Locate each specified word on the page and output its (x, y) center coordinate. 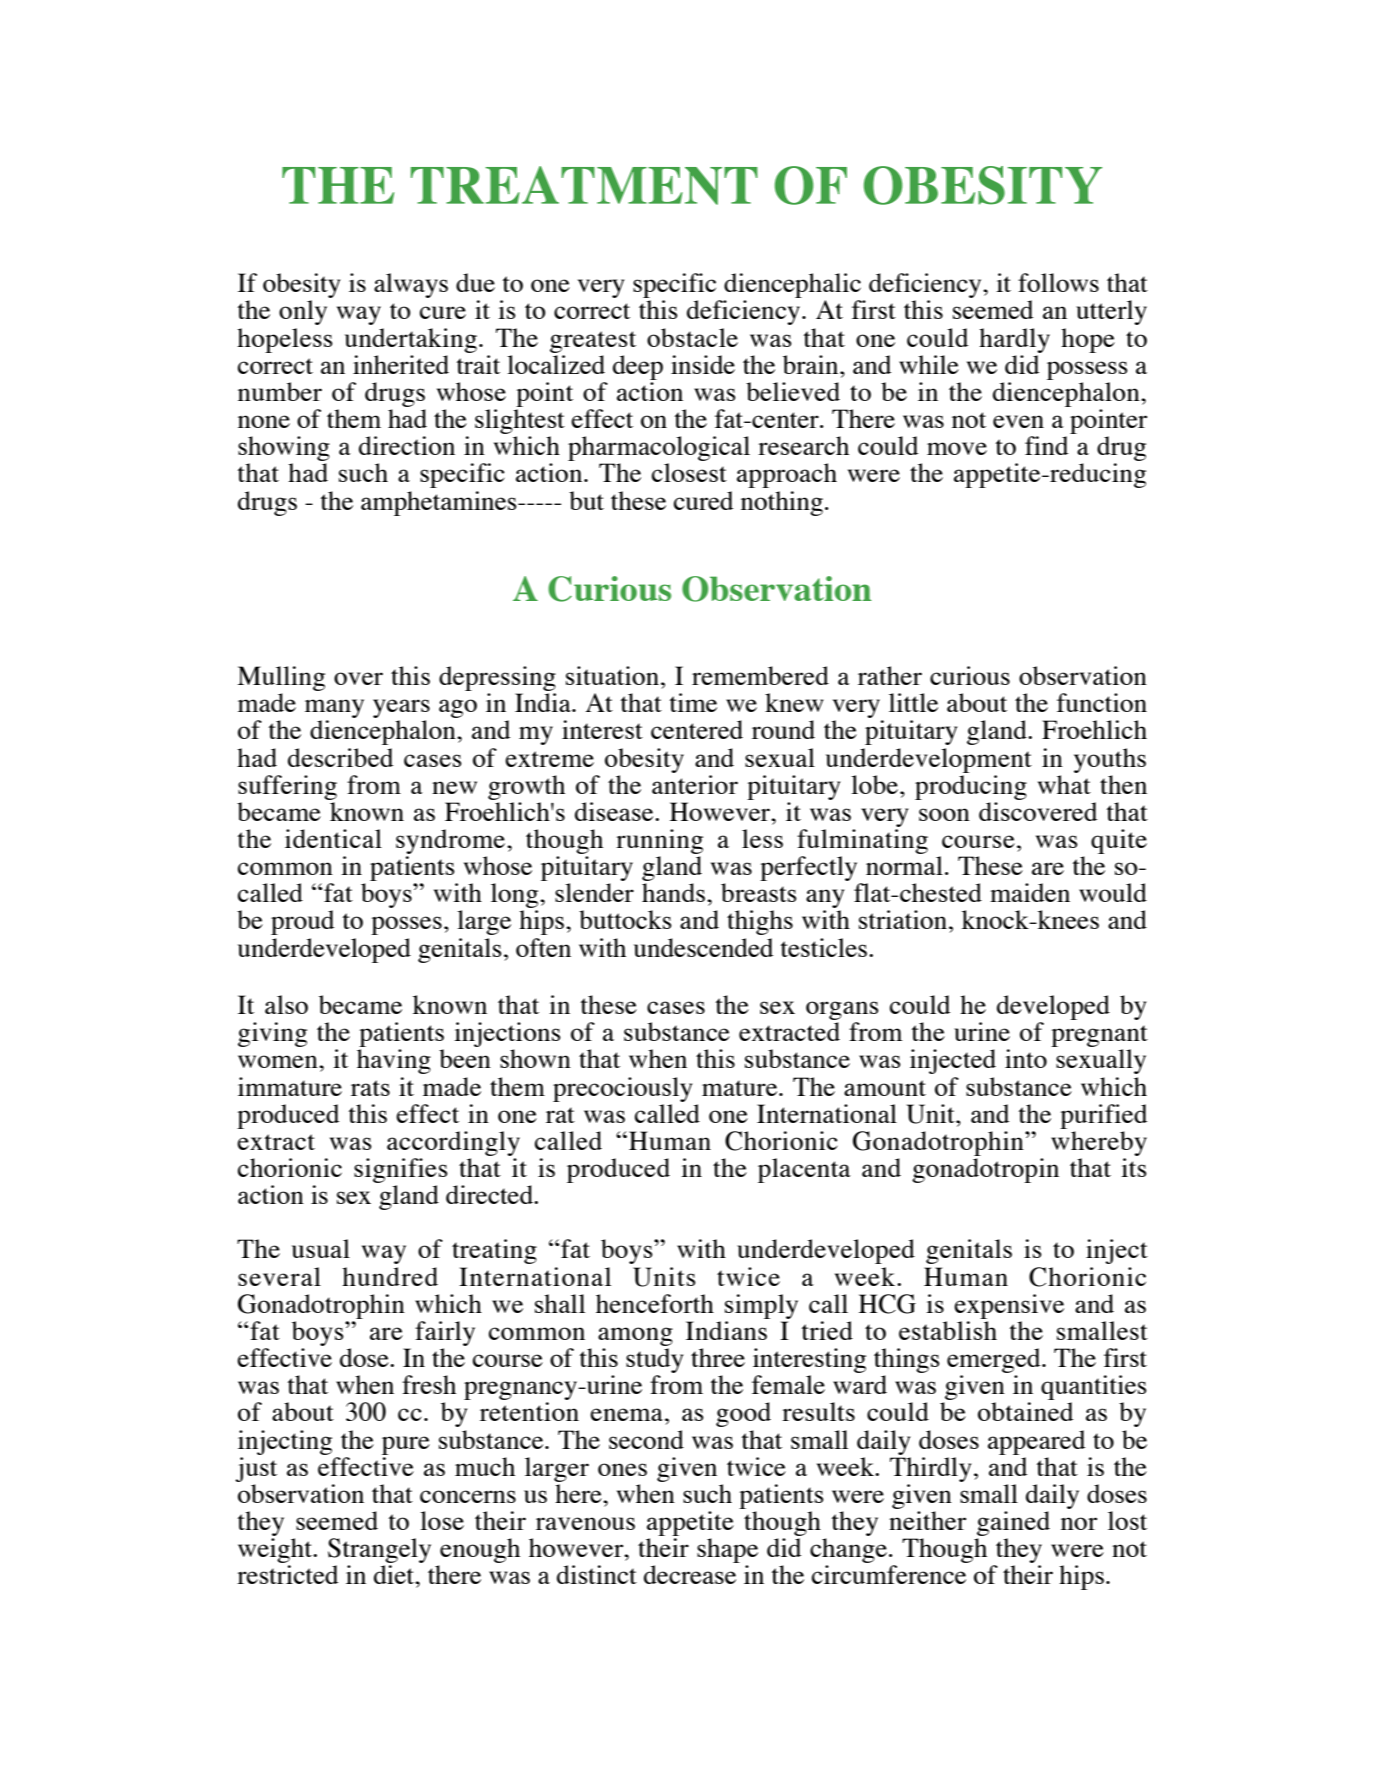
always (411, 285)
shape (727, 1552)
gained (1013, 1523)
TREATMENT (584, 185)
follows (1058, 282)
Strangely (379, 1552)
